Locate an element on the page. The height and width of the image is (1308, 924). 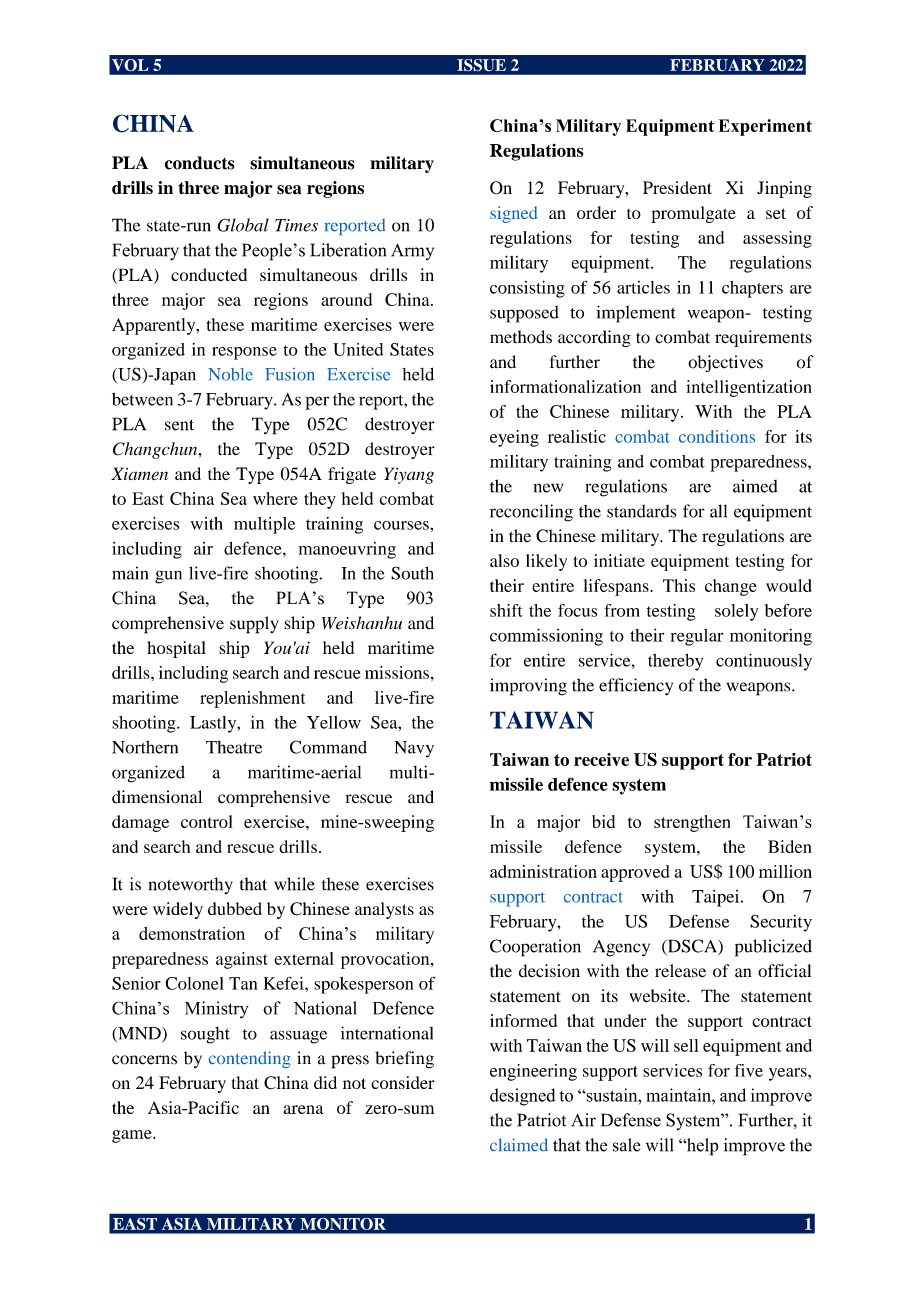
strengthen is located at coordinates (692, 823).
